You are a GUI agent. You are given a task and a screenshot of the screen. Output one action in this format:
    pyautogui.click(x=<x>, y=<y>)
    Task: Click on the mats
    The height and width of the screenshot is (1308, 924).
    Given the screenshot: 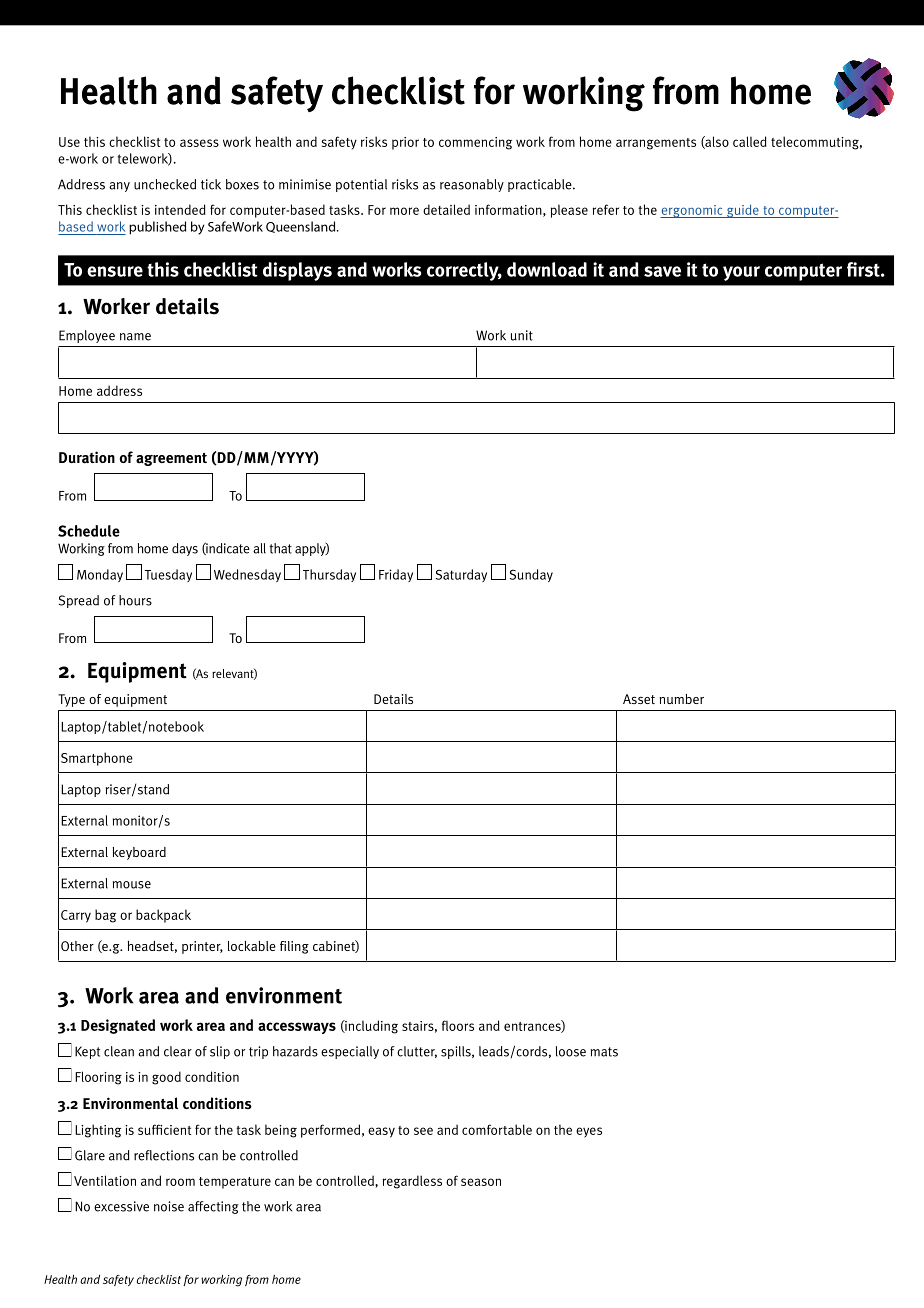 What is the action you would take?
    pyautogui.click(x=604, y=1052)
